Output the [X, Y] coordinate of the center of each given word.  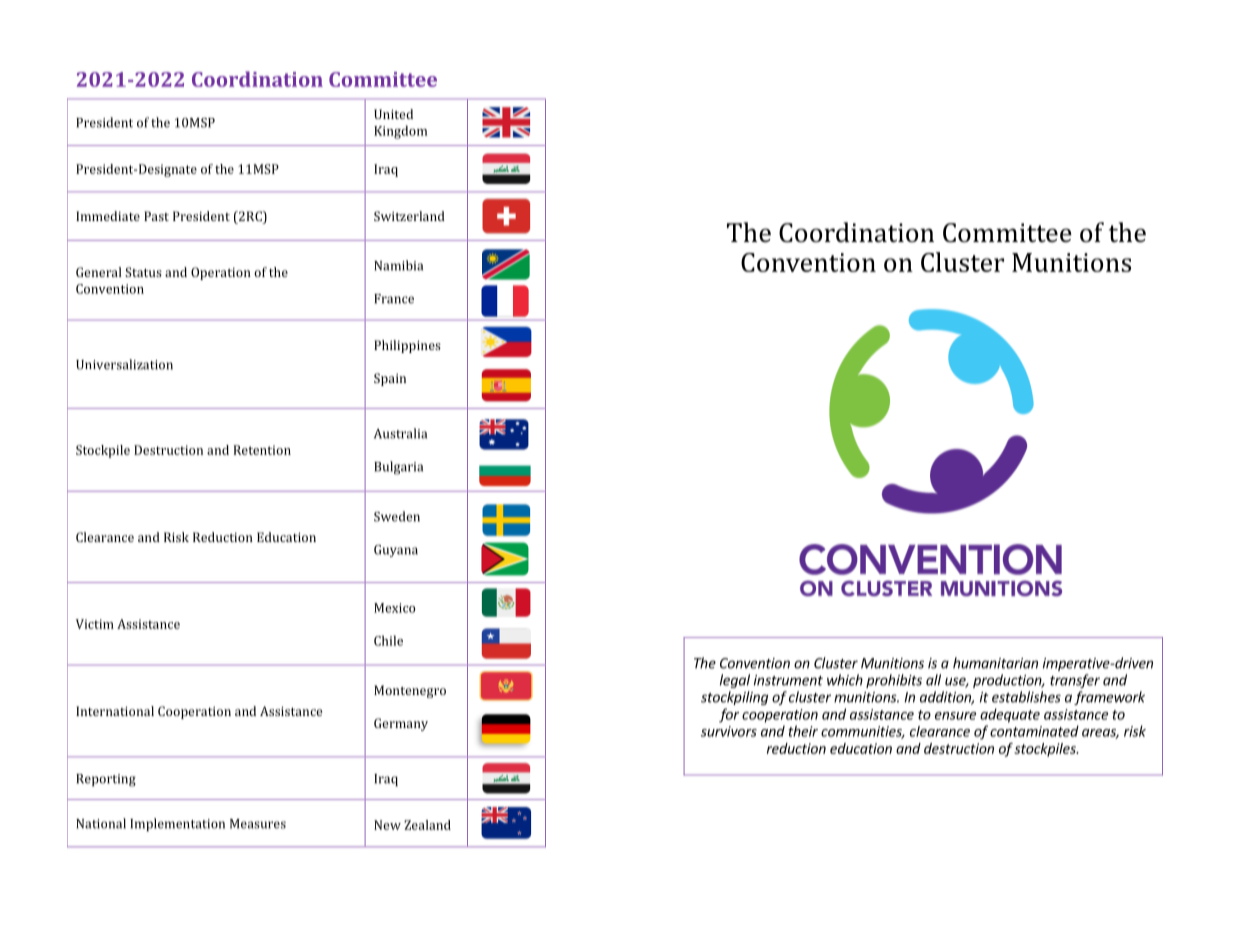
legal [735, 681]
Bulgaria [398, 468]
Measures [258, 824]
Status [143, 272]
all [933, 680]
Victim [95, 624]
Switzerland [409, 216]
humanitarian [995, 663]
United [393, 114]
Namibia [398, 265]
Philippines [407, 346]
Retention [262, 450]
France [394, 299]
